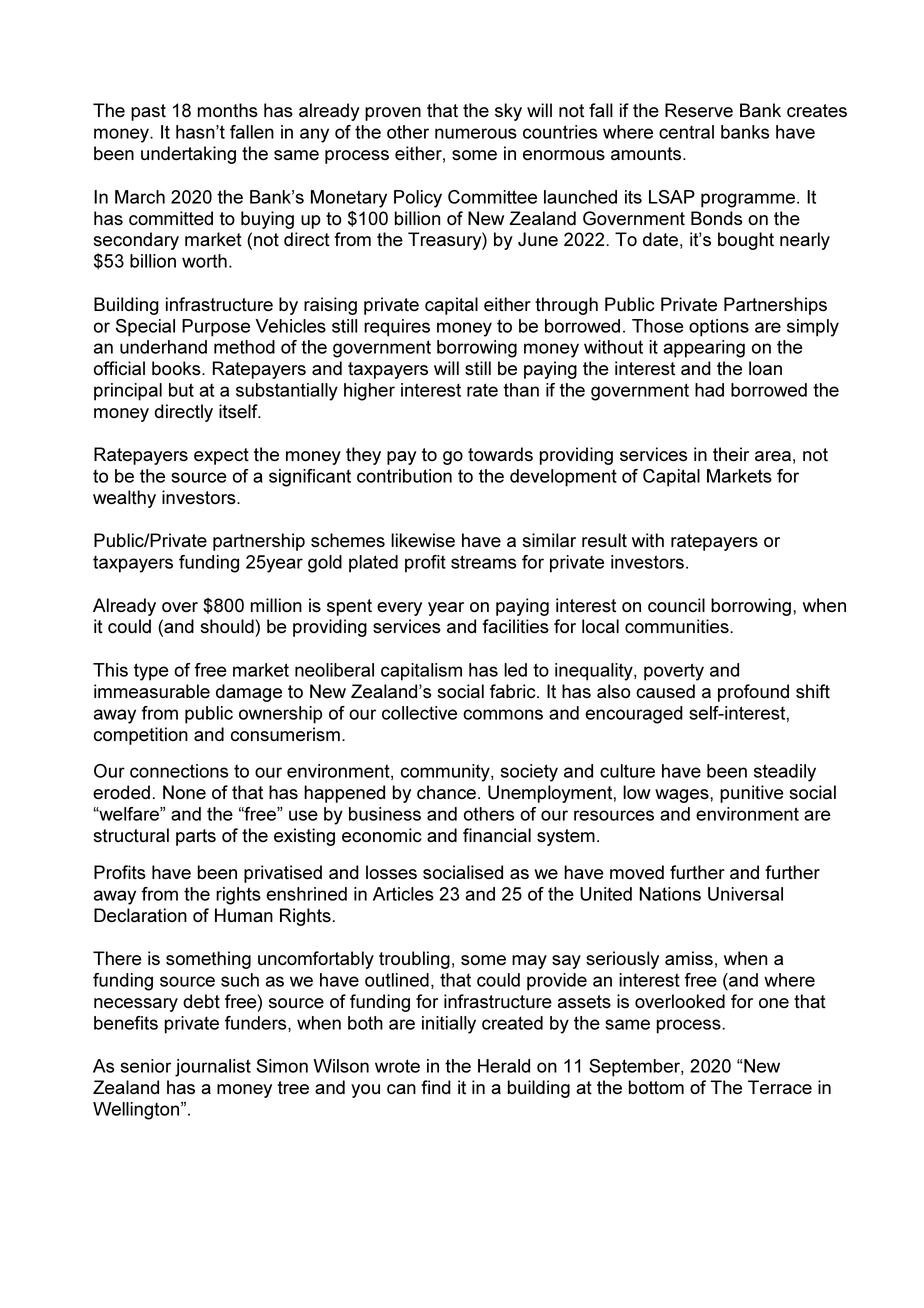 This screenshot has height=1308, width=924. What do you see at coordinates (476, 133) in the screenshot?
I see `numerous` at bounding box center [476, 133].
